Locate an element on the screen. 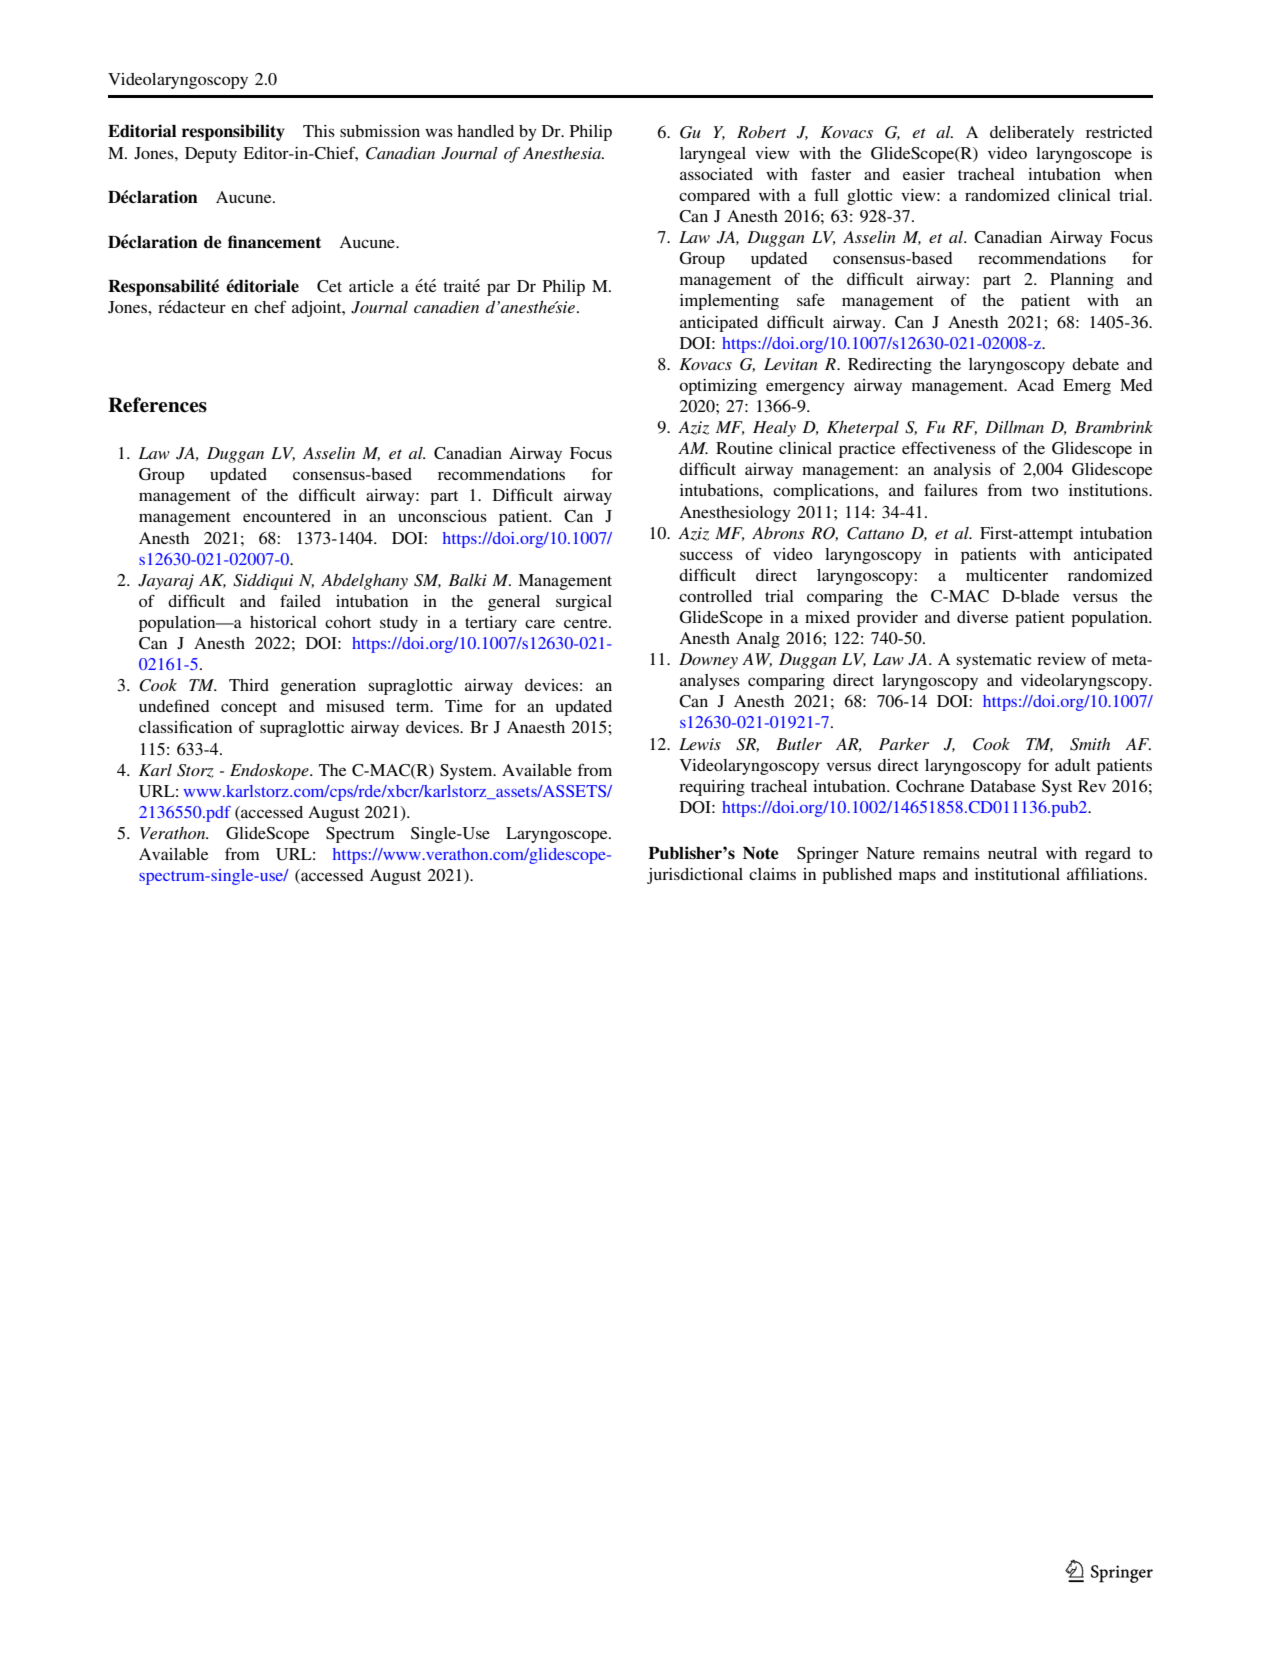 Image resolution: width=1261 pixels, height=1675 pixels. Downey is located at coordinates (708, 661).
